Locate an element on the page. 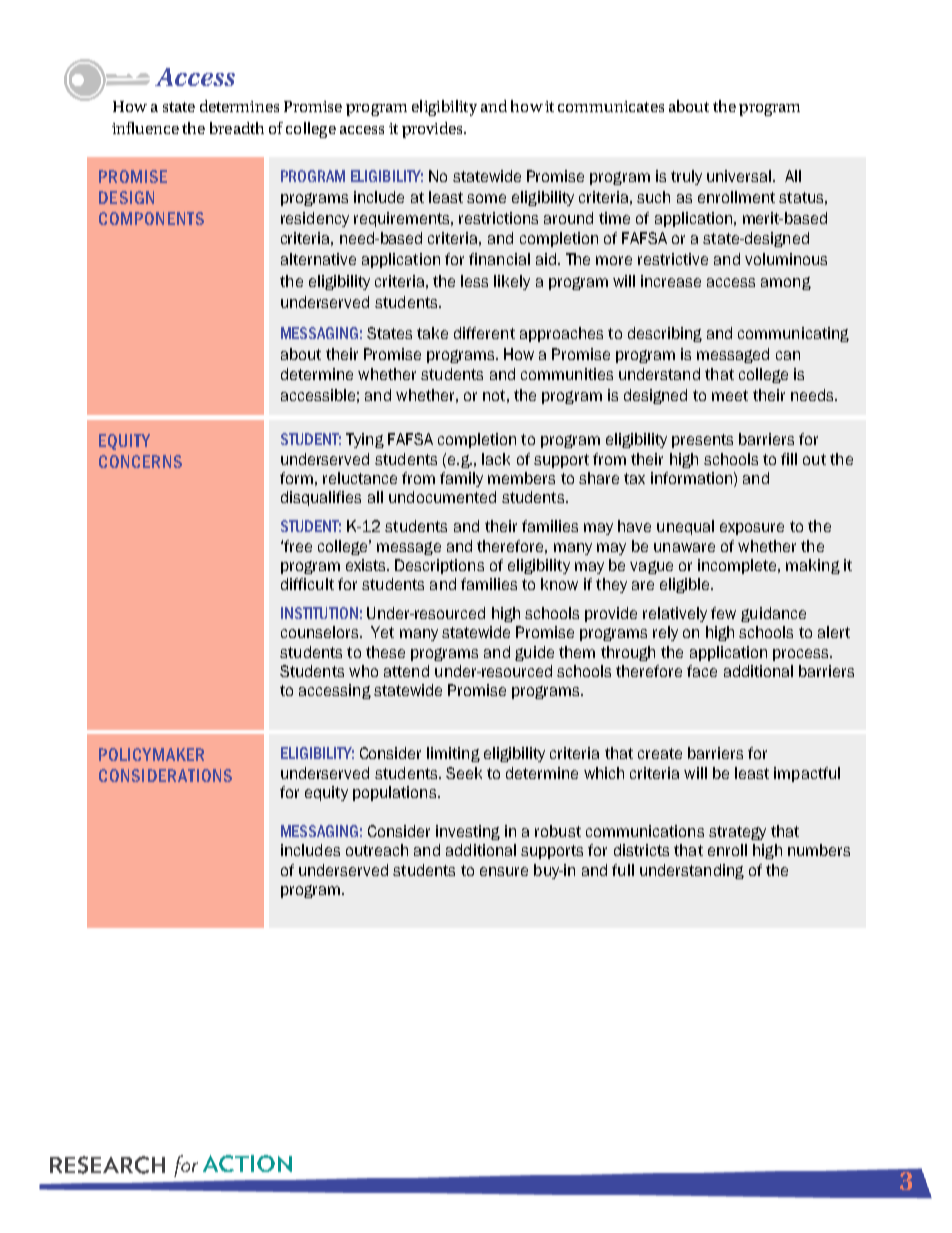 This page has width=952, height=1233. different is located at coordinates (484, 333).
